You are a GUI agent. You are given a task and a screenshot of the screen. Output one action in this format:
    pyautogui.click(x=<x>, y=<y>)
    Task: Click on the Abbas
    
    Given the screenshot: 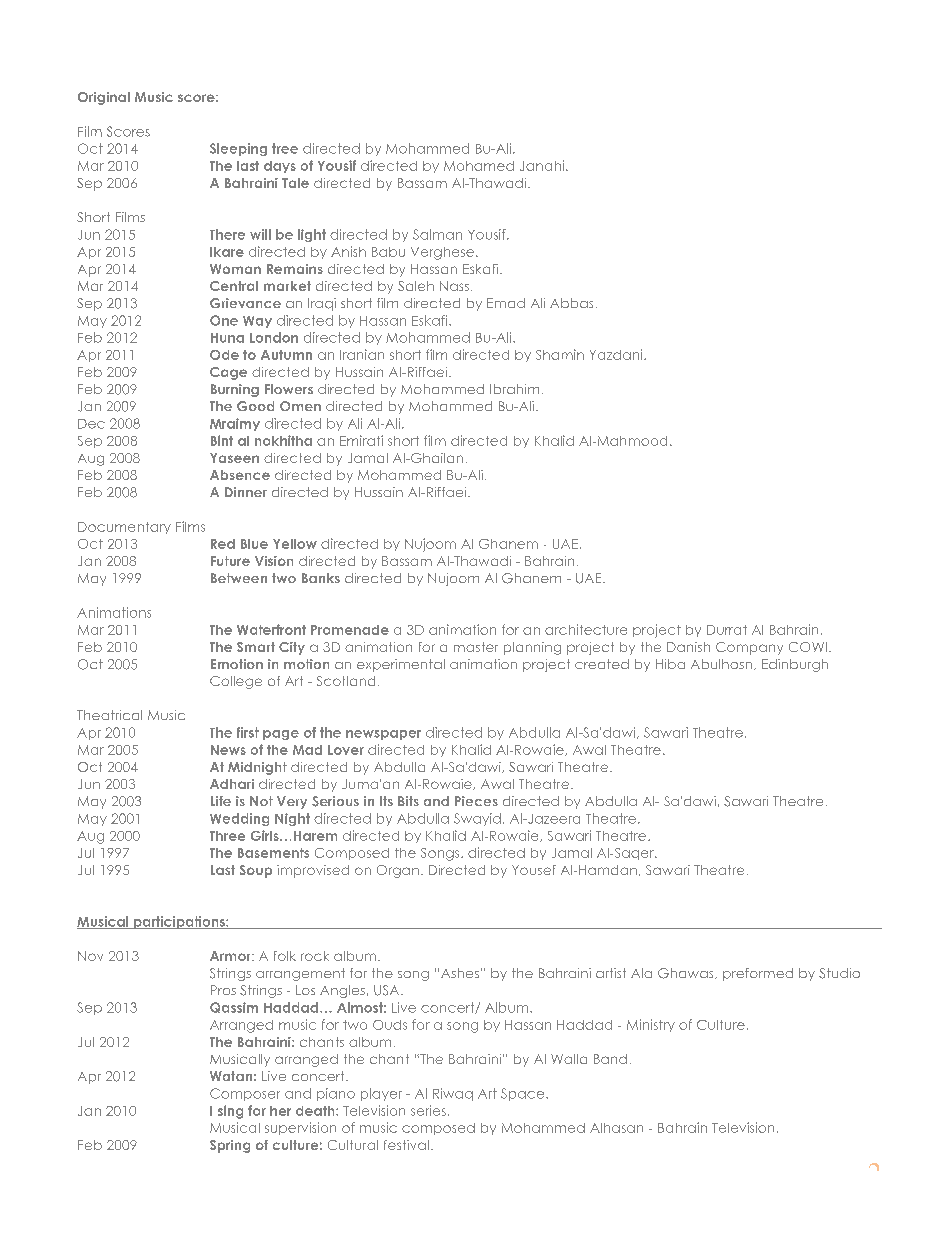 What is the action you would take?
    pyautogui.click(x=571, y=303)
